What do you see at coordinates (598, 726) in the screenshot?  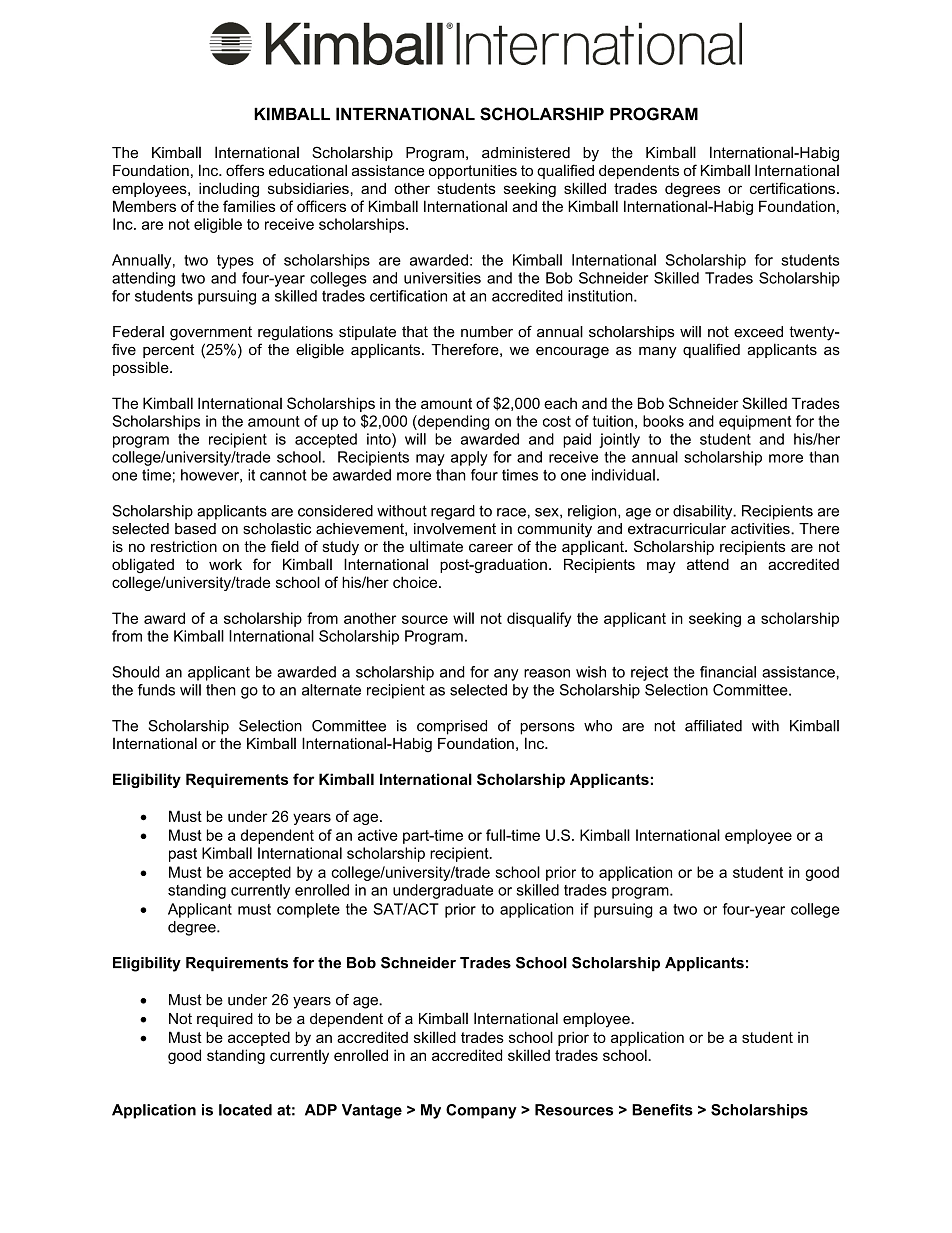 I see `who` at bounding box center [598, 726].
